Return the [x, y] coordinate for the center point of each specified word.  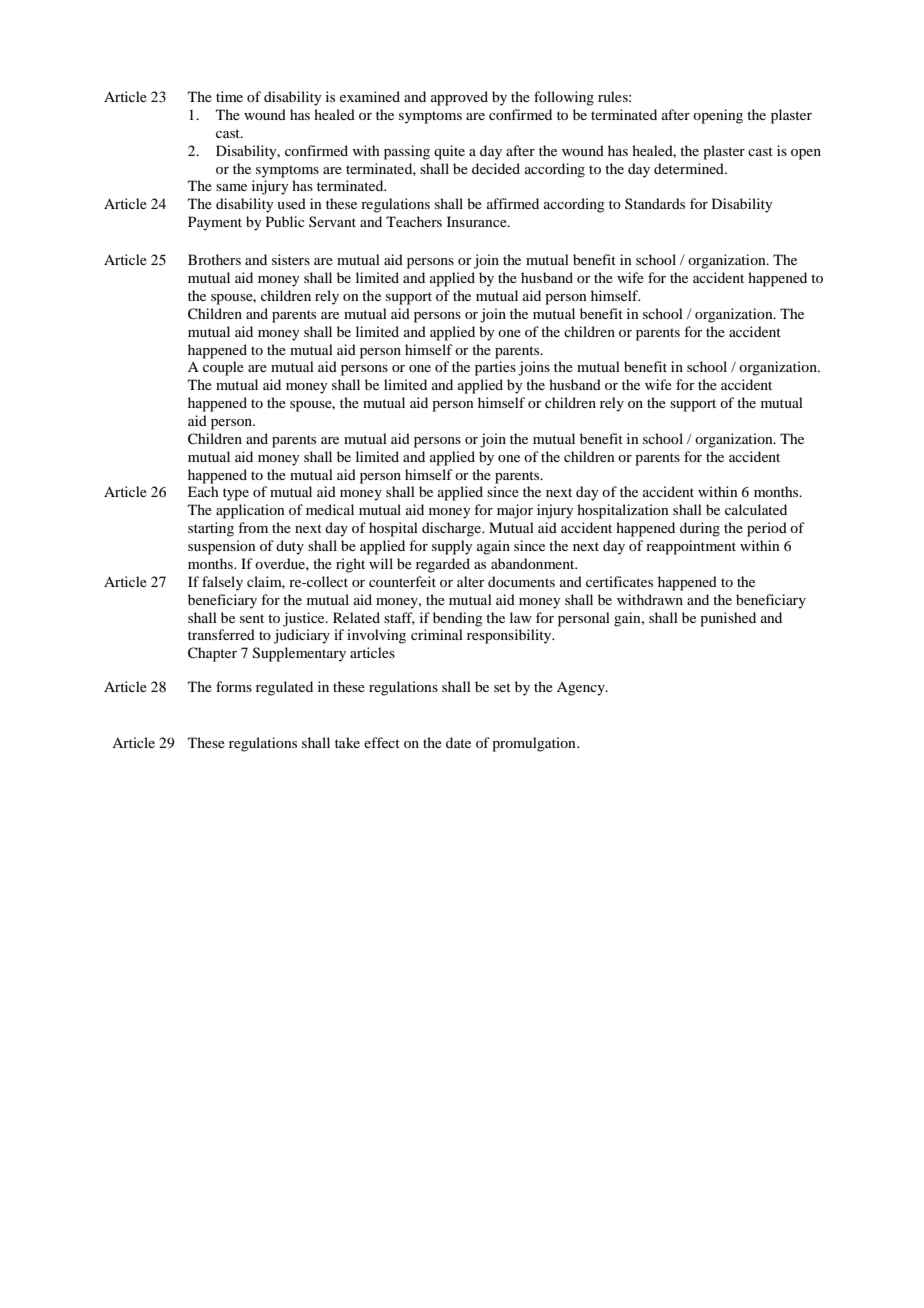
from [253, 527]
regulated [284, 688]
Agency [582, 689]
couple [223, 368]
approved [459, 98]
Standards [655, 203]
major [515, 511]
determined [690, 168]
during [700, 529]
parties [495, 368]
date [458, 742]
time [229, 96]
